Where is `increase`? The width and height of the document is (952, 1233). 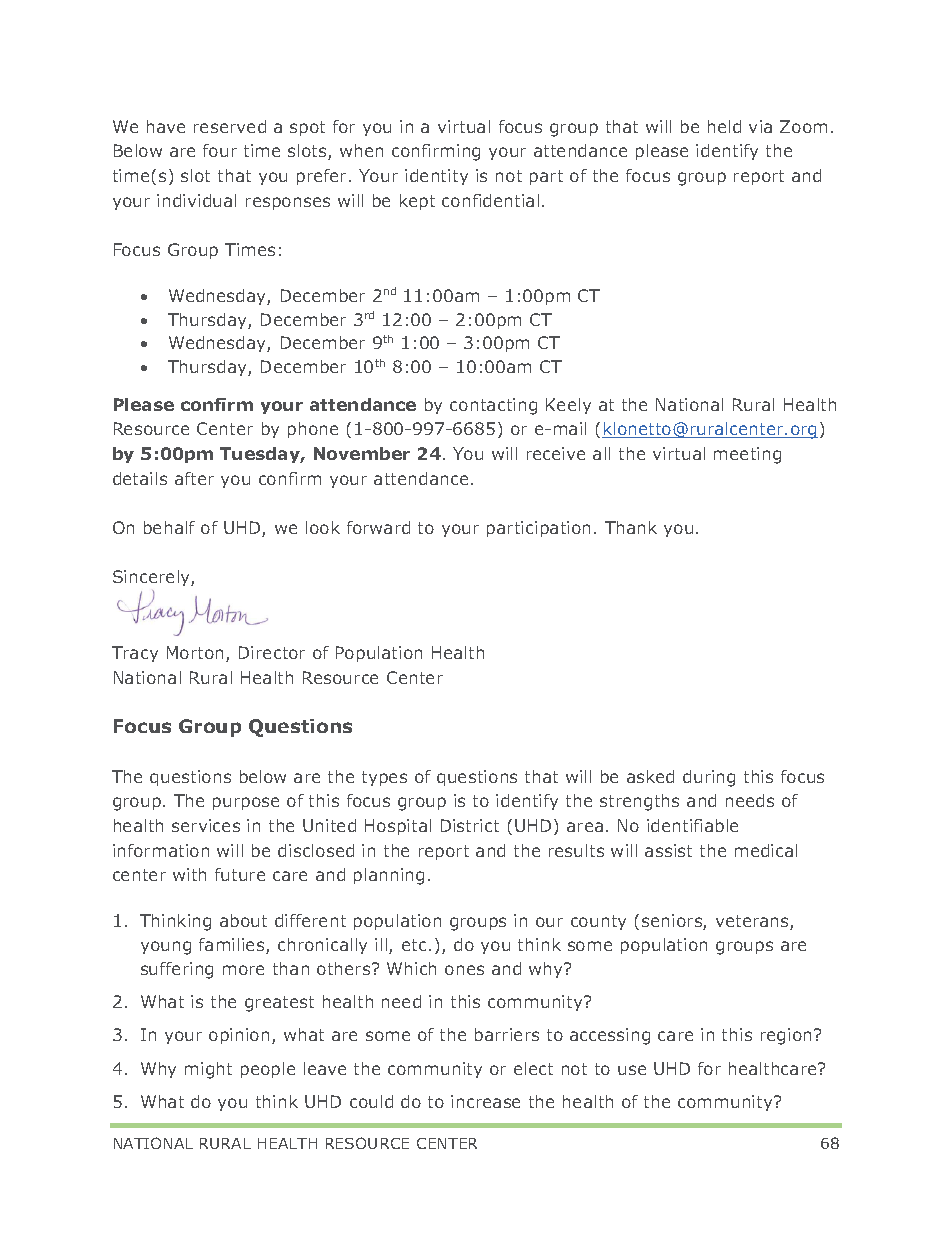
increase is located at coordinates (485, 1101).
